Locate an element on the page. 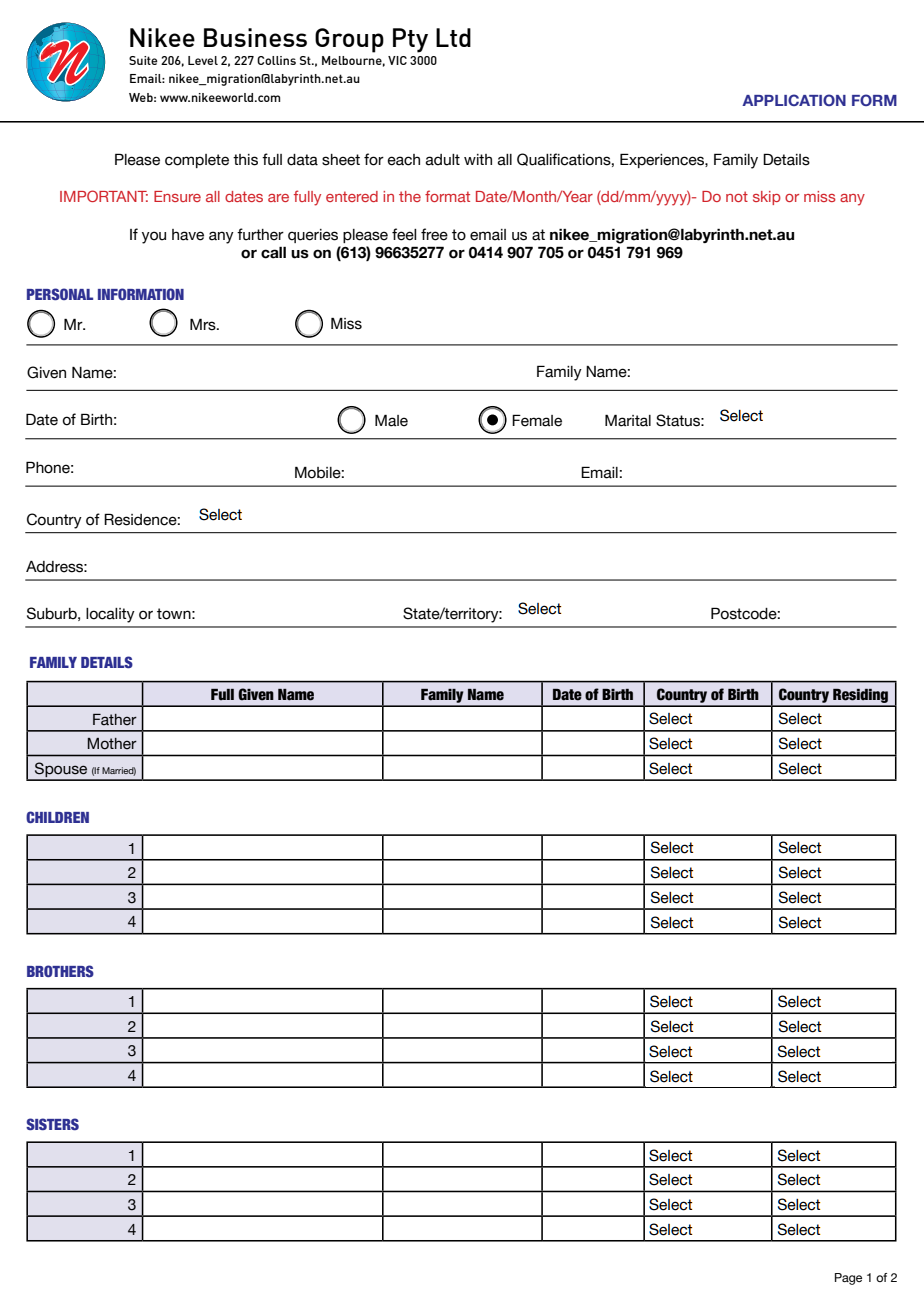 This image has width=924, height=1308. locality is located at coordinates (110, 615).
